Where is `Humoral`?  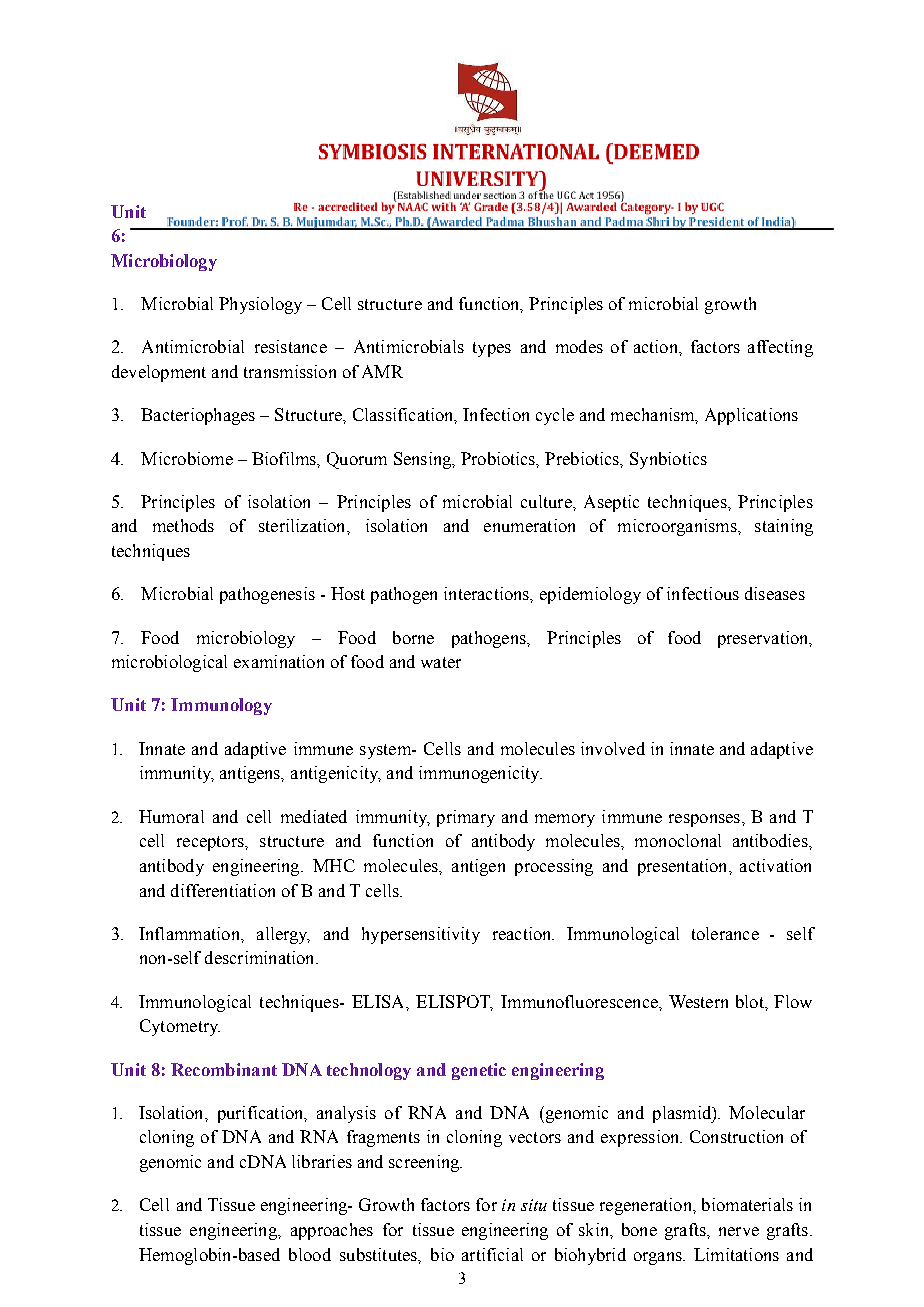
Humoral is located at coordinates (171, 816).
